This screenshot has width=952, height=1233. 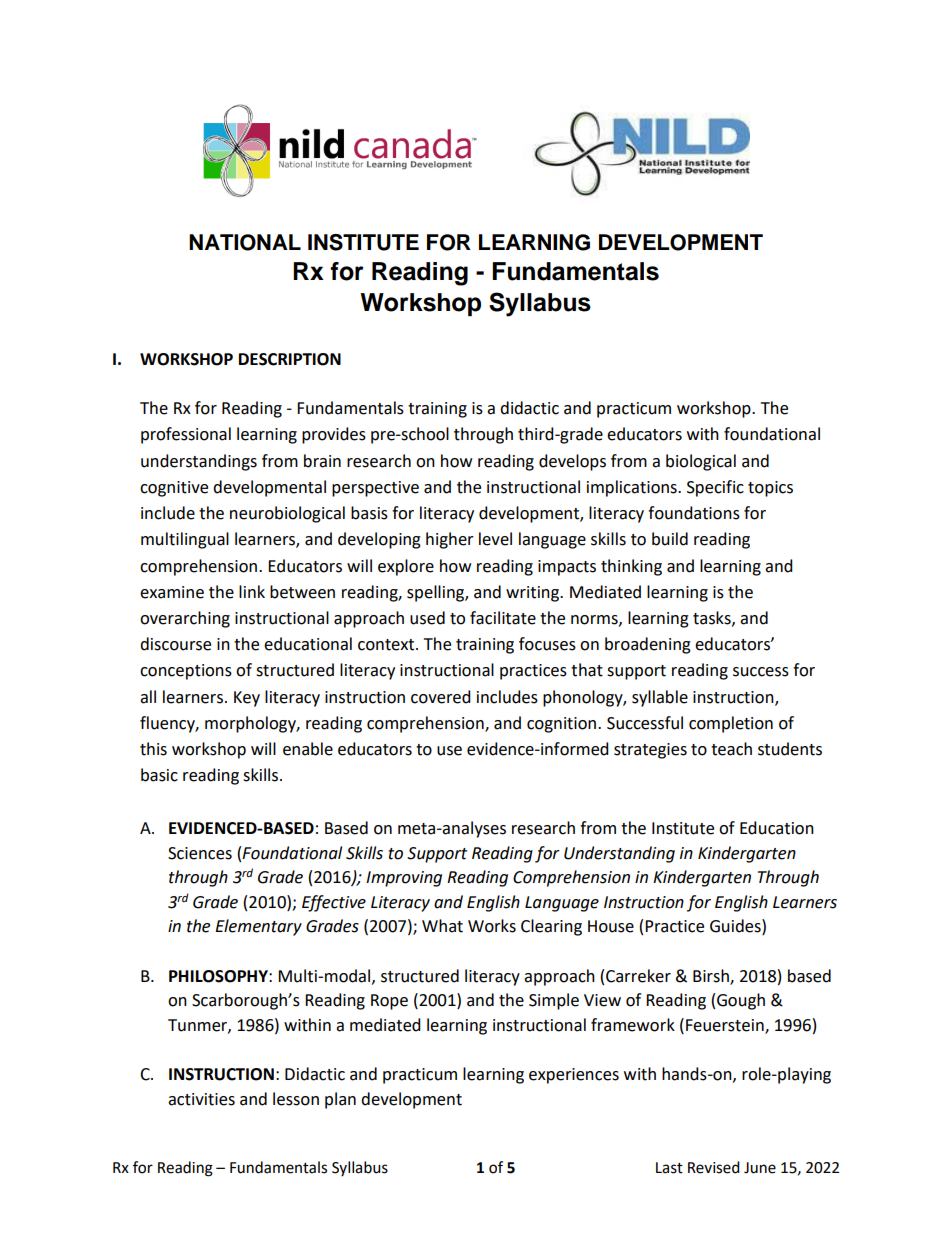 What do you see at coordinates (441, 697) in the screenshot?
I see `covered` at bounding box center [441, 697].
